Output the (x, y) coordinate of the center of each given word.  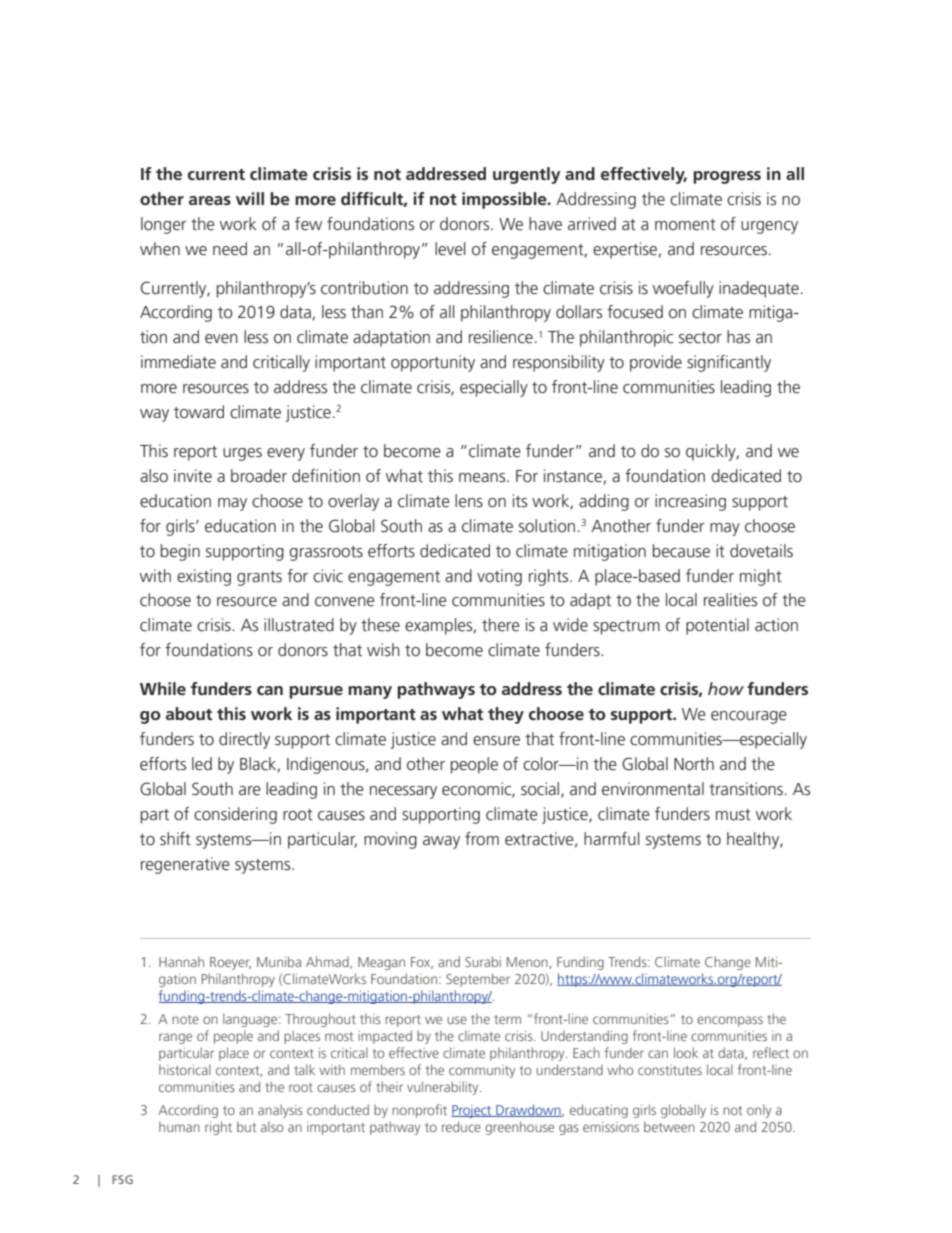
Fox (422, 963)
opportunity (433, 363)
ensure (496, 741)
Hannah (181, 961)
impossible (505, 200)
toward (199, 412)
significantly (729, 363)
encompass (730, 1021)
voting (499, 577)
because (681, 551)
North (694, 764)
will (250, 198)
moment (685, 225)
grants (259, 578)
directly (244, 740)
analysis (280, 1111)
